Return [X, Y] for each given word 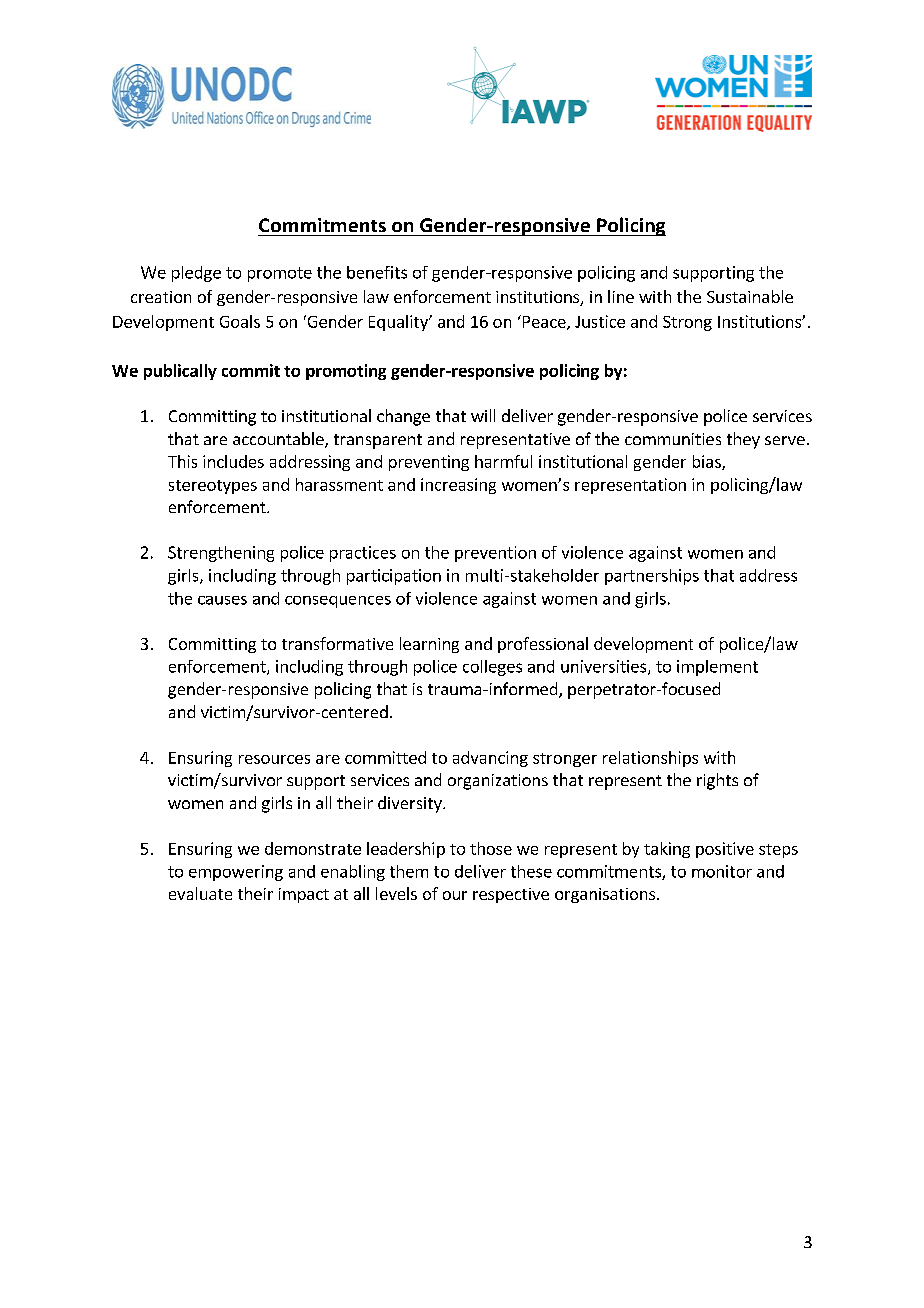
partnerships [652, 577]
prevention [495, 554]
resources [274, 759]
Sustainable [750, 296]
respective [511, 895]
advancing [490, 759]
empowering [236, 873]
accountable [279, 440]
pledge [196, 274]
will [483, 415]
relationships [650, 759]
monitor [722, 871]
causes [222, 600]
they [743, 440]
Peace [544, 322]
